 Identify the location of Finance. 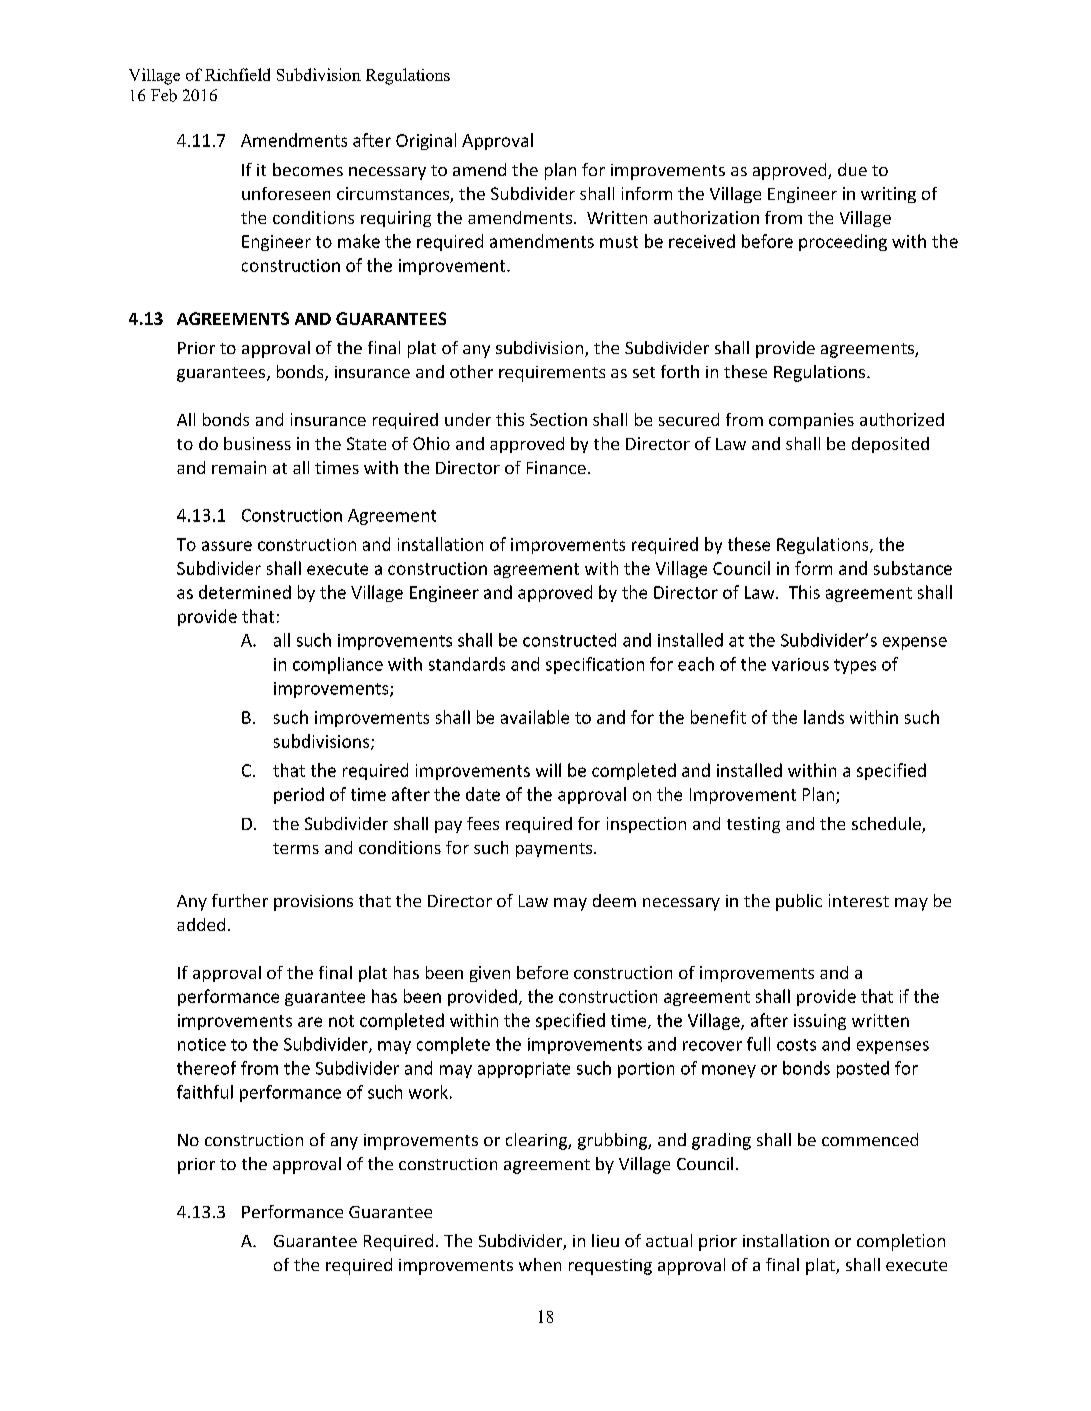
(556, 467).
